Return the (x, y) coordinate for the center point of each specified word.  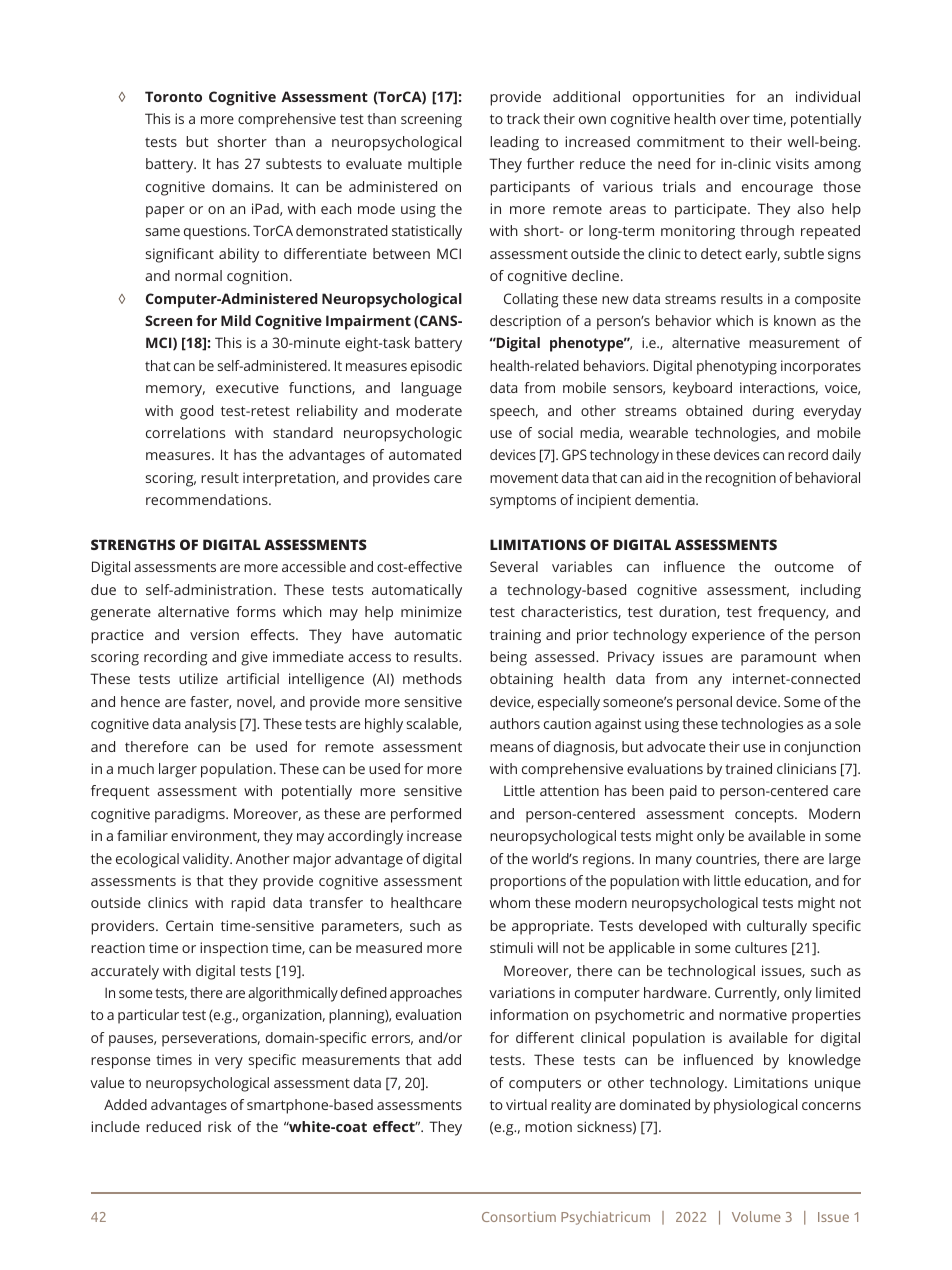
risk (219, 1126)
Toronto (173, 96)
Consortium (519, 1216)
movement (524, 478)
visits (792, 163)
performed (426, 815)
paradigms (191, 815)
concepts (765, 816)
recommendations (208, 499)
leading (514, 143)
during (773, 412)
